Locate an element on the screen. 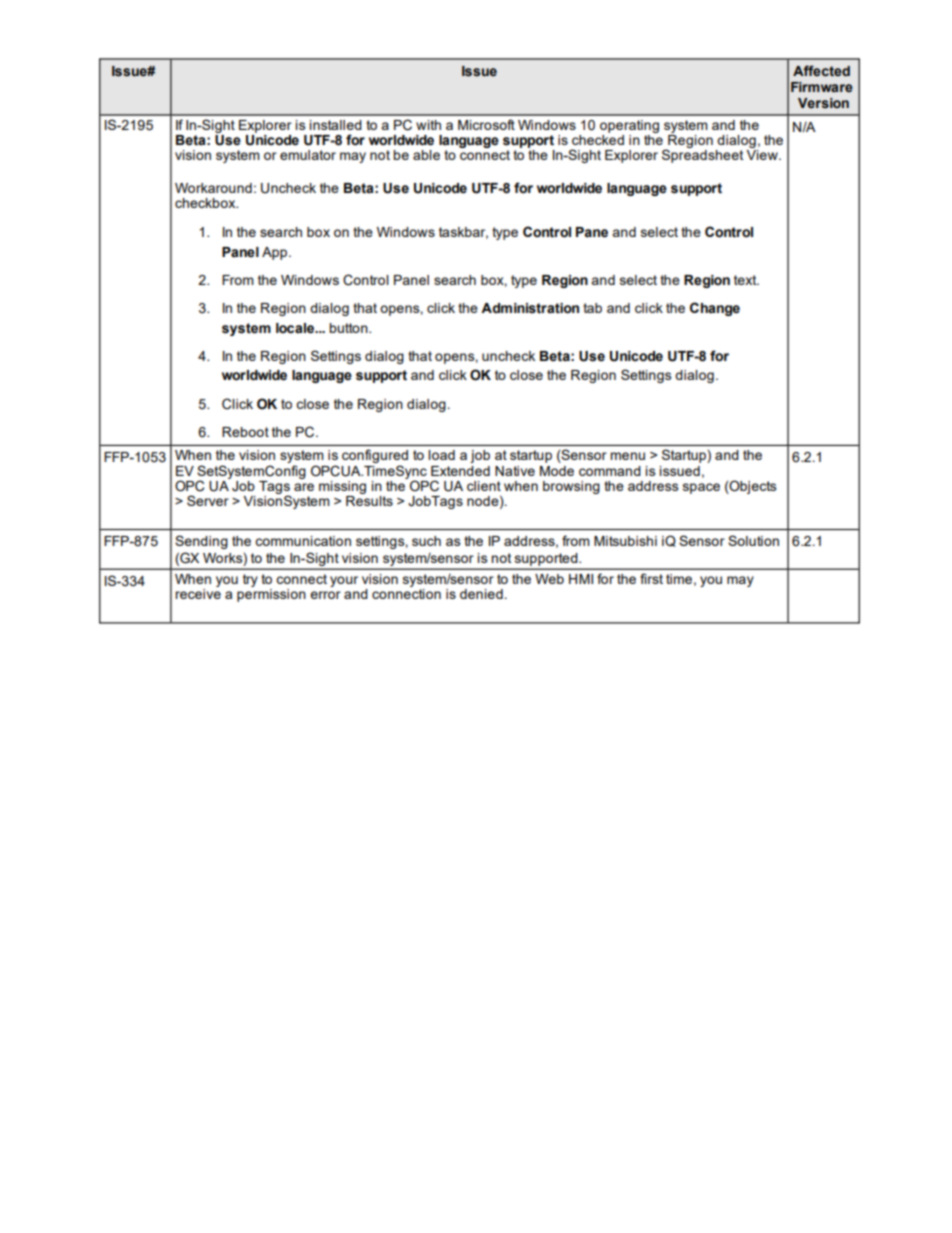  Native is located at coordinates (515, 471).
